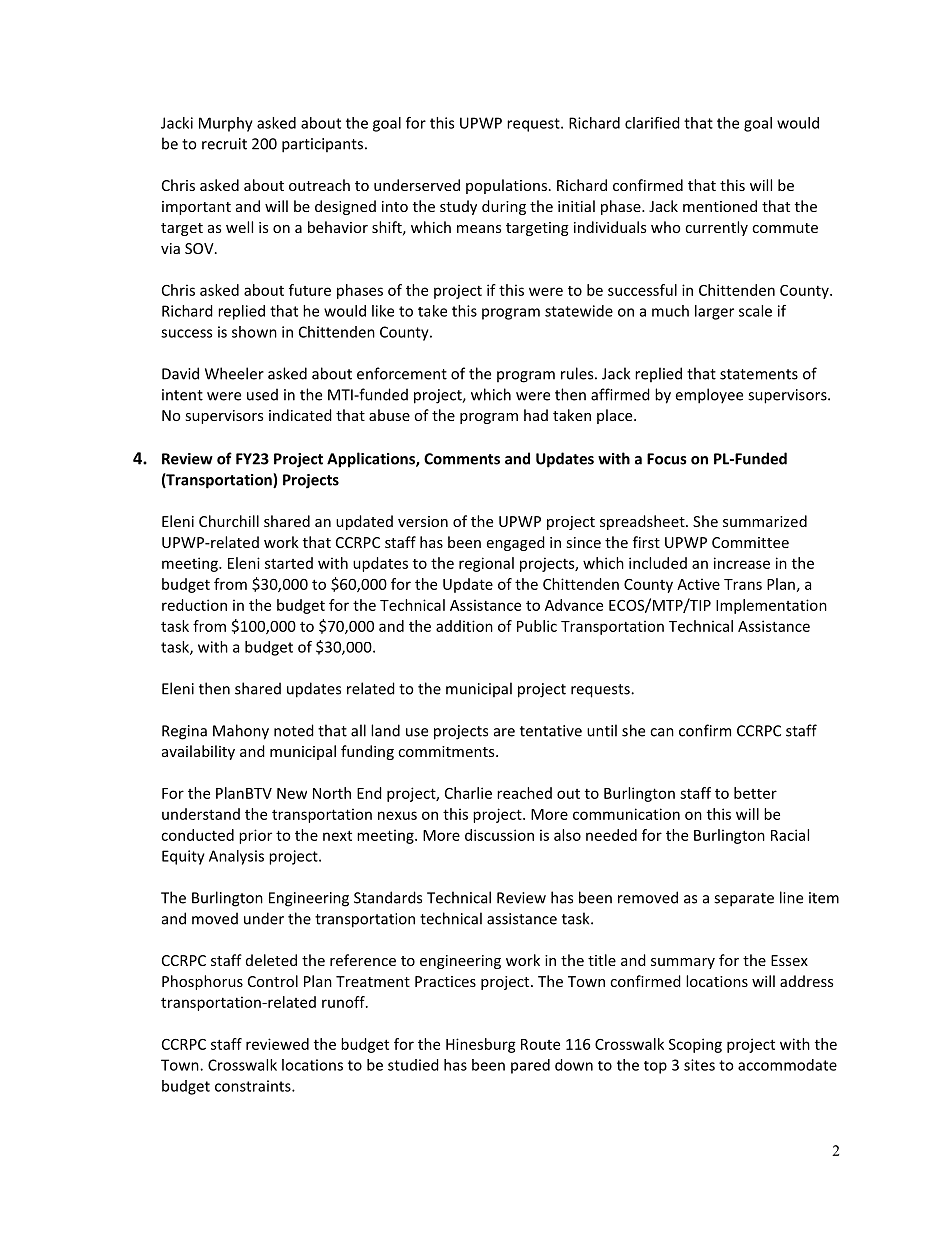 The height and width of the image is (1233, 952). I want to click on pared, so click(530, 1066).
